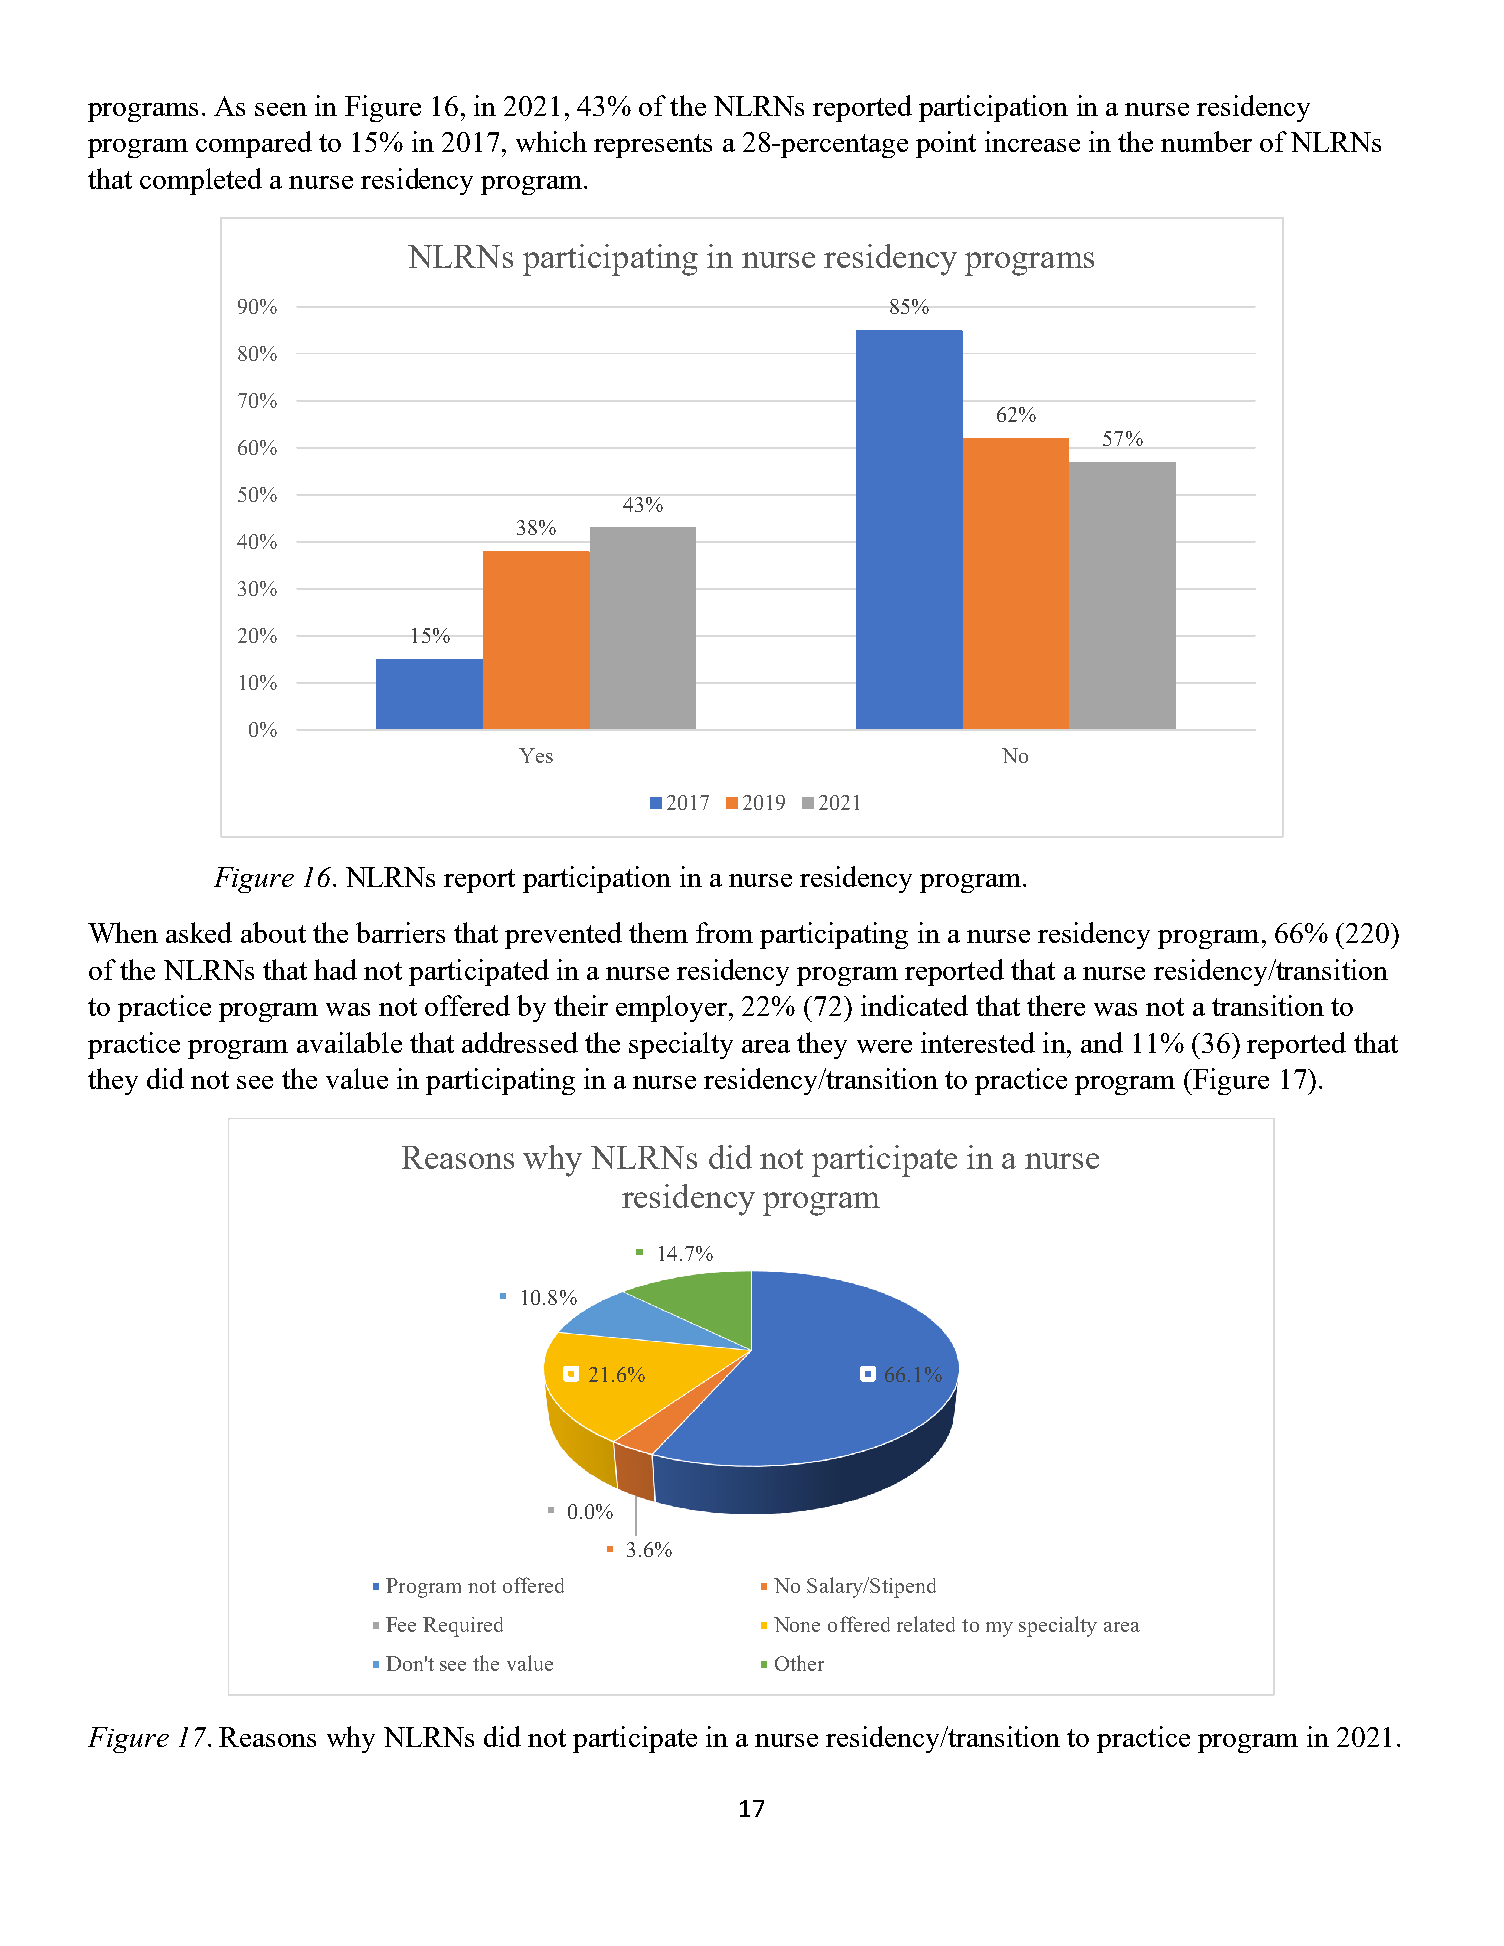 The image size is (1504, 1946). What do you see at coordinates (658, 932) in the screenshot?
I see `them` at bounding box center [658, 932].
